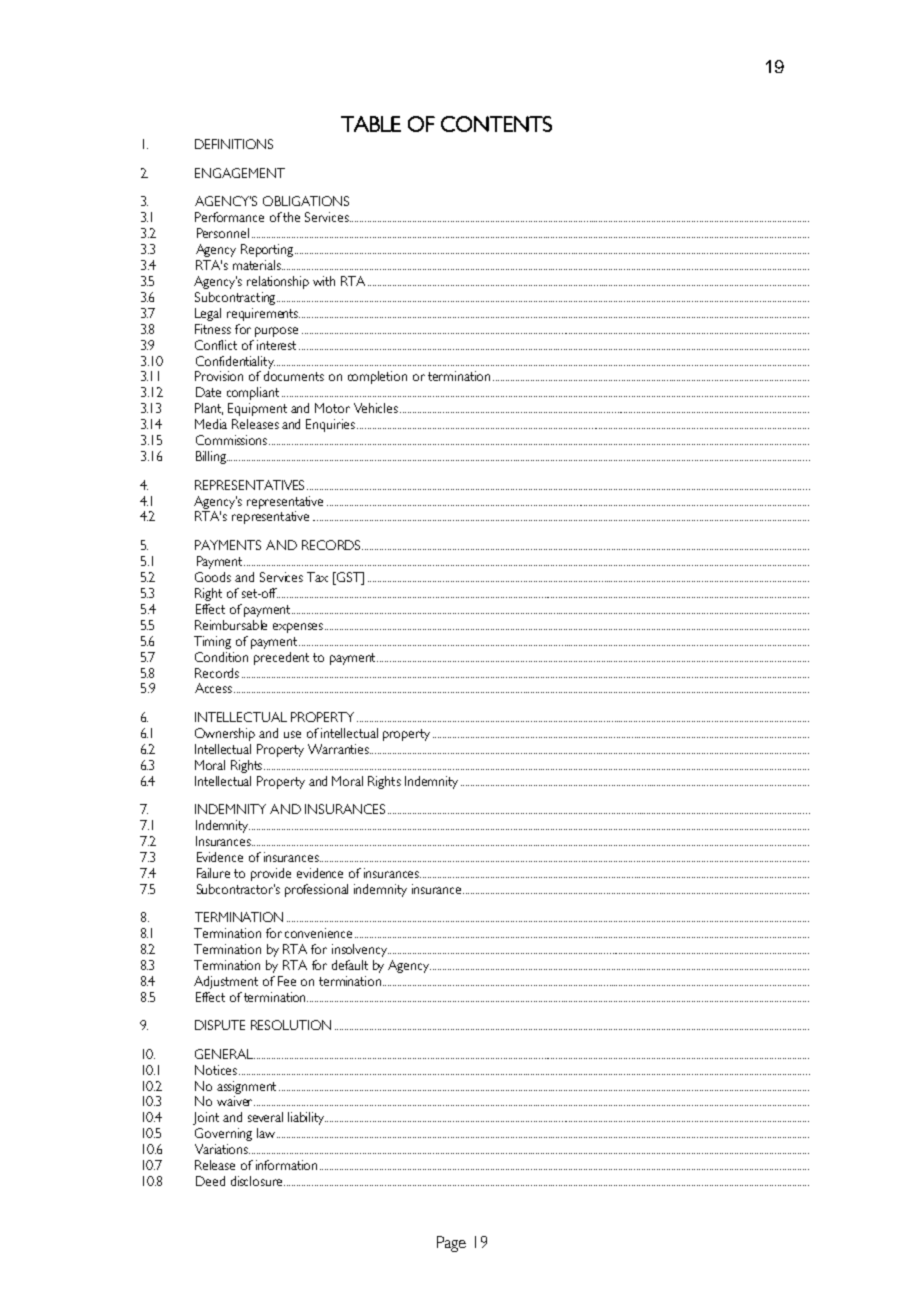 This image has height=1308, width=924. Describe the element at coordinates (371, 124) in the image. I see `TABLE` at that location.
